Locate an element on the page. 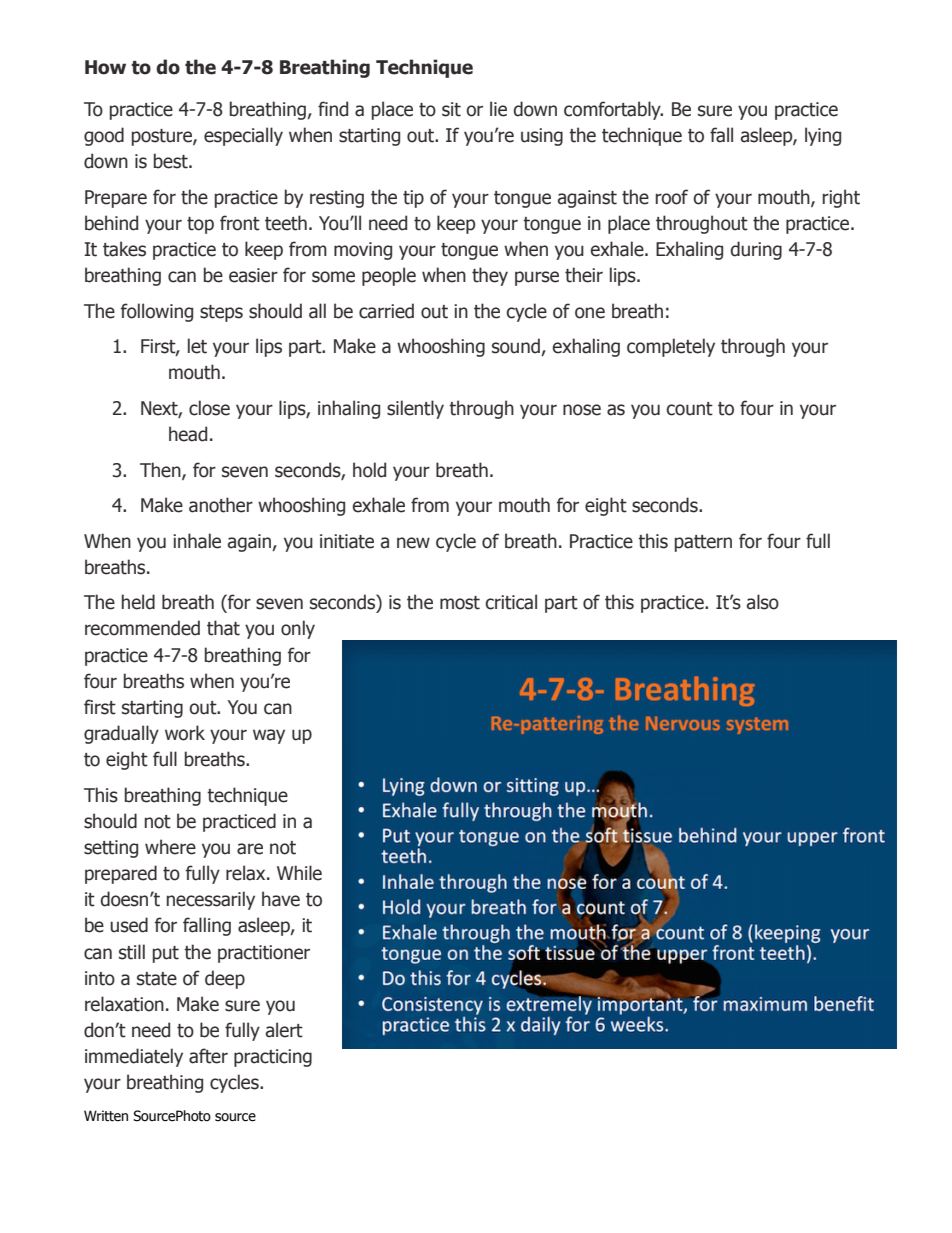 The width and height of the page is (952, 1233). sit is located at coordinates (451, 109).
